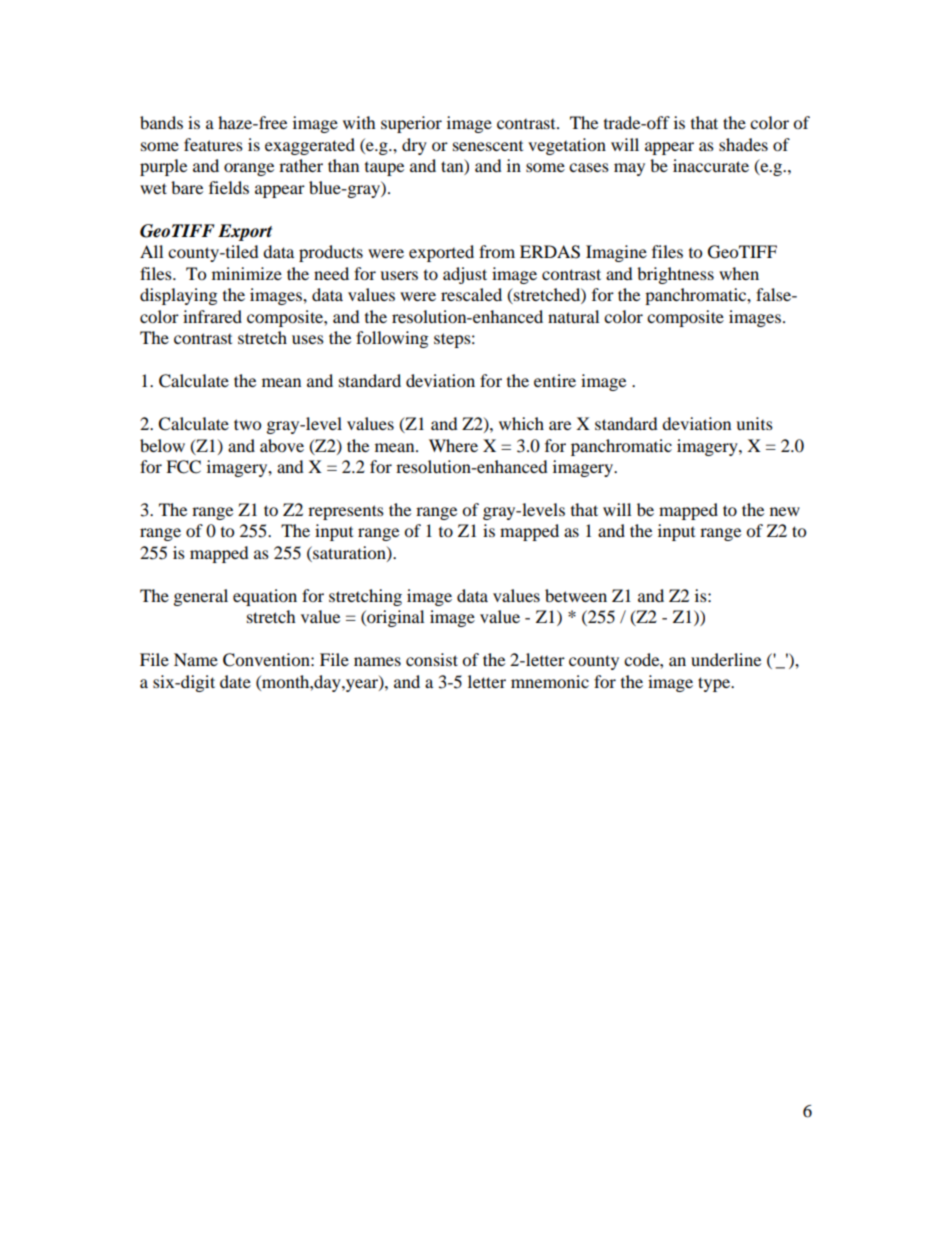 Image resolution: width=952 pixels, height=1233 pixels. What do you see at coordinates (471, 294) in the screenshot?
I see `rescaled` at bounding box center [471, 294].
